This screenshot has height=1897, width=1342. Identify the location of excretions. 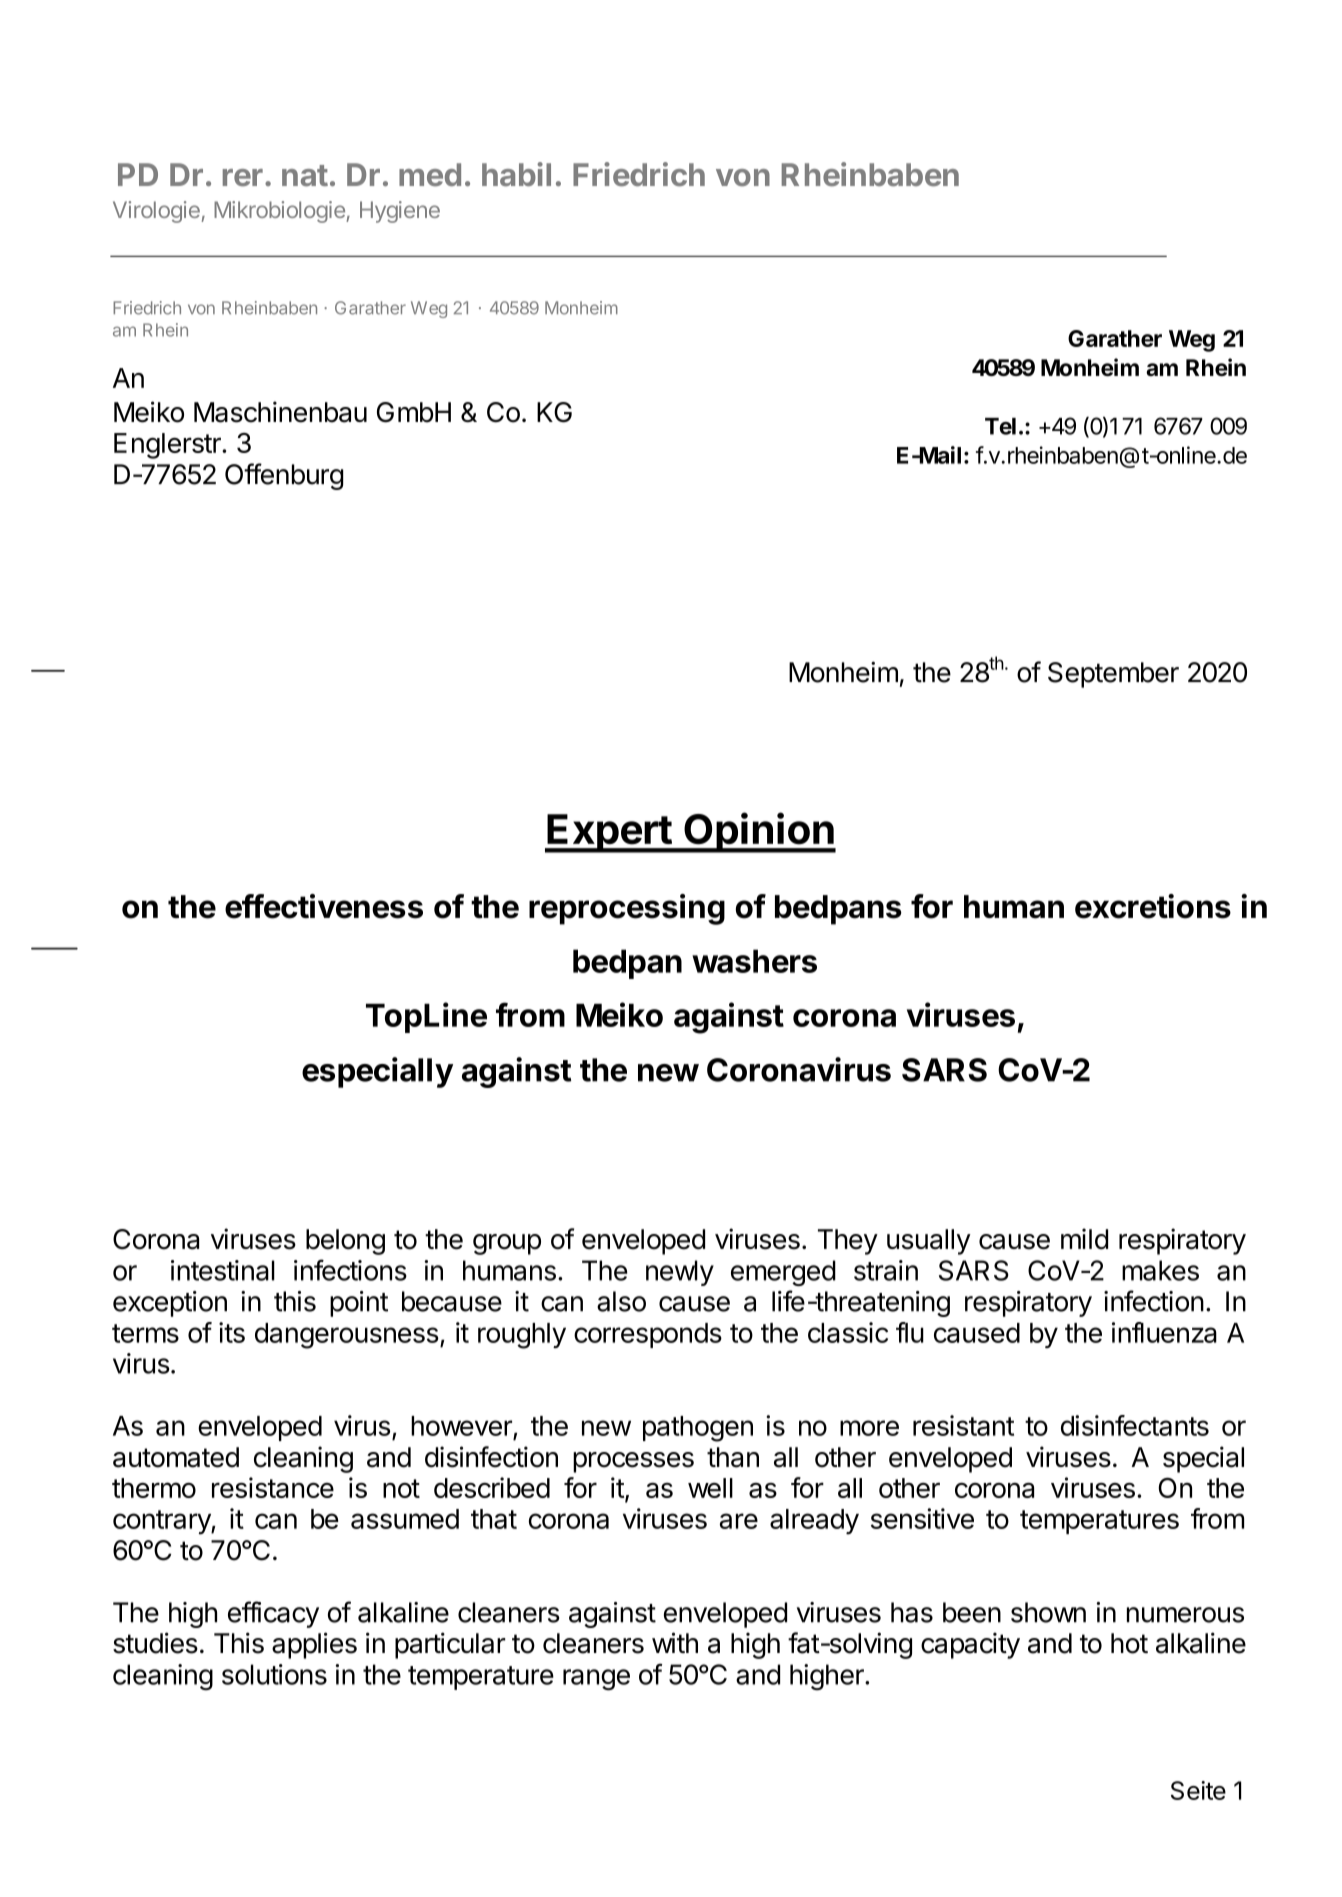
(1153, 906).
